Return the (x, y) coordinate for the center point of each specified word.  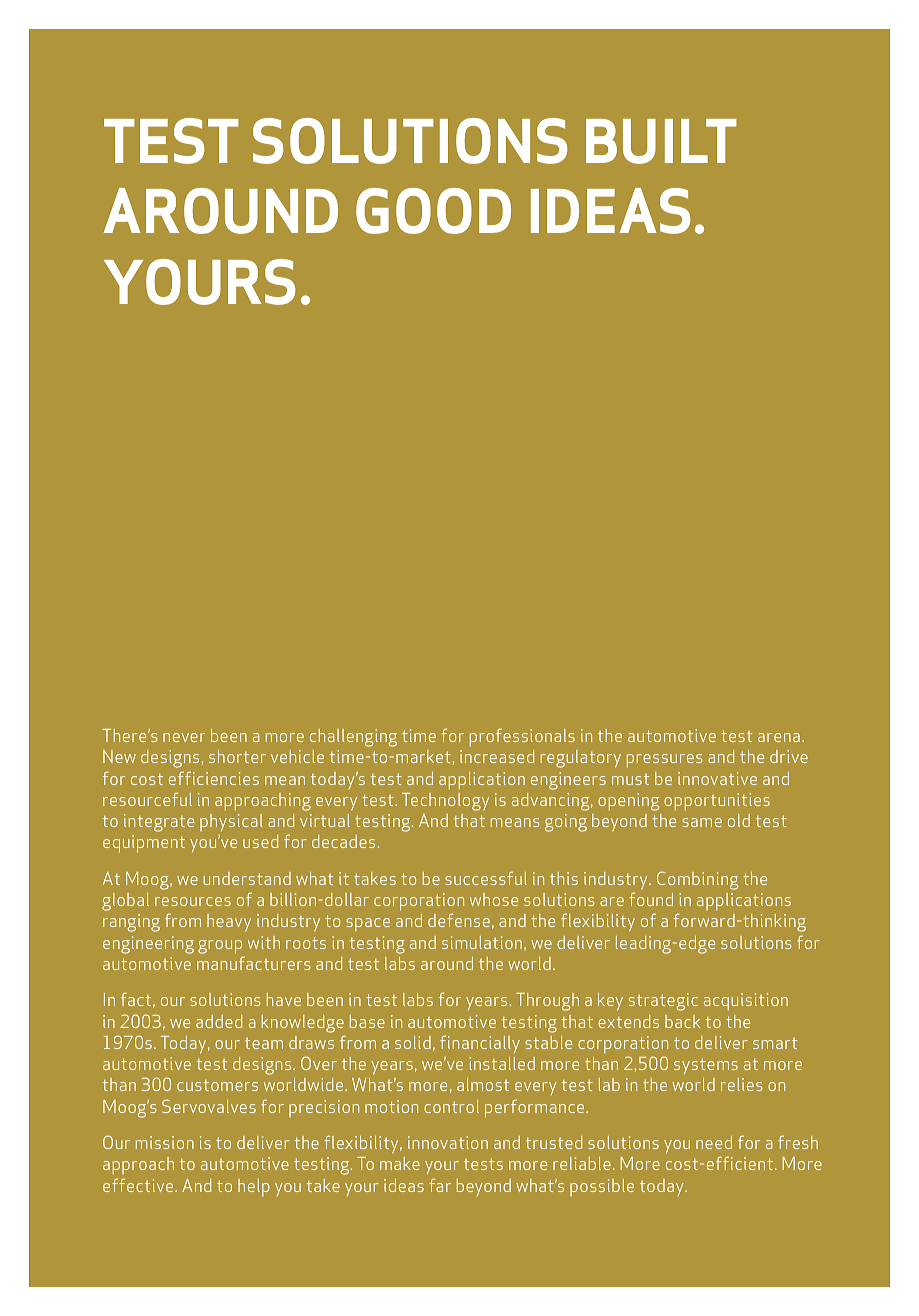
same (702, 822)
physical (231, 822)
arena (779, 737)
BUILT (661, 141)
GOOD (433, 211)
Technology (445, 802)
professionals (522, 737)
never (184, 737)
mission (165, 1142)
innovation (448, 1142)
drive (789, 756)
